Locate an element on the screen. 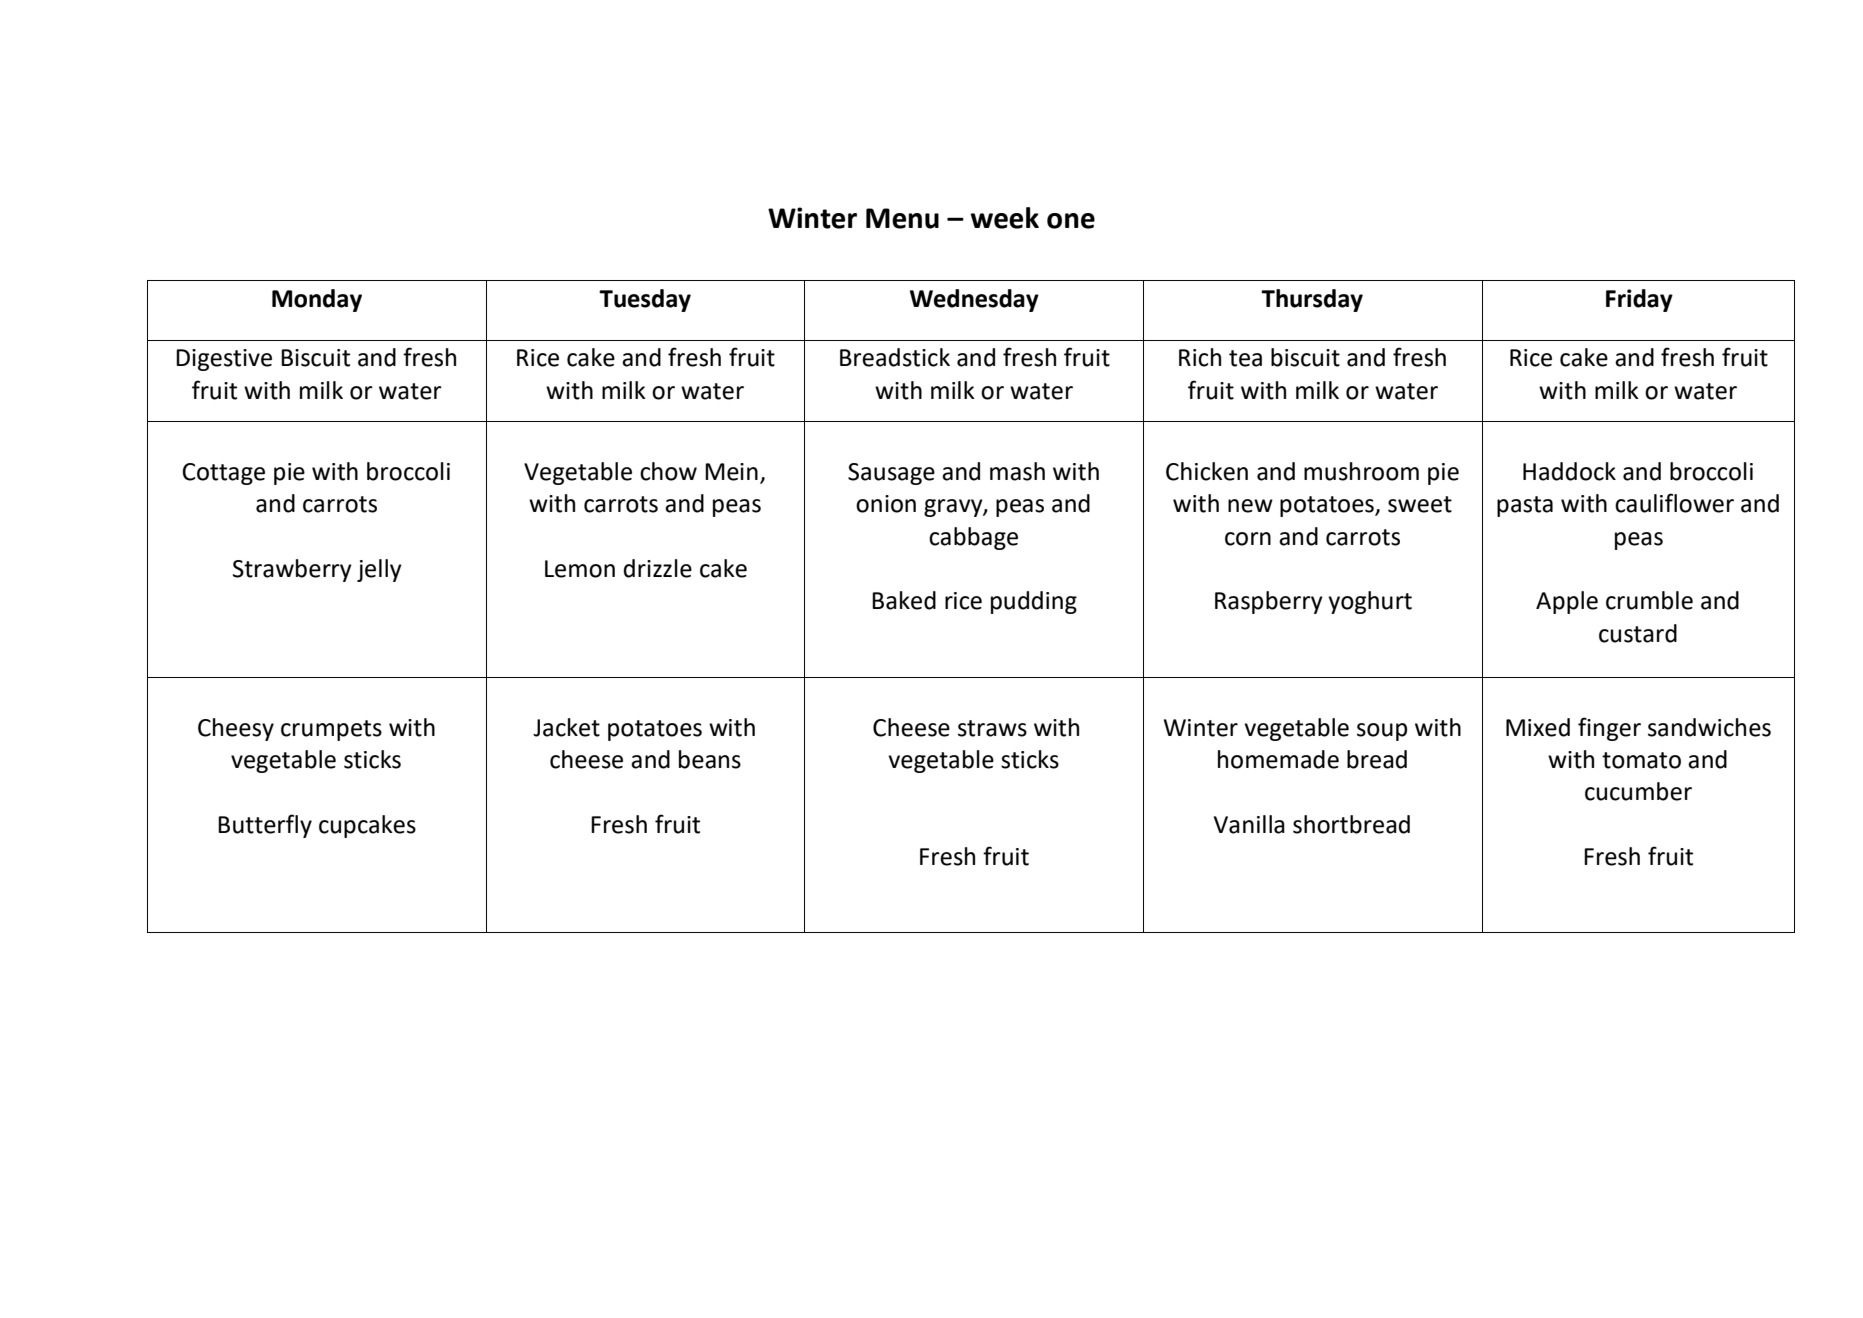  Monday is located at coordinates (317, 300).
